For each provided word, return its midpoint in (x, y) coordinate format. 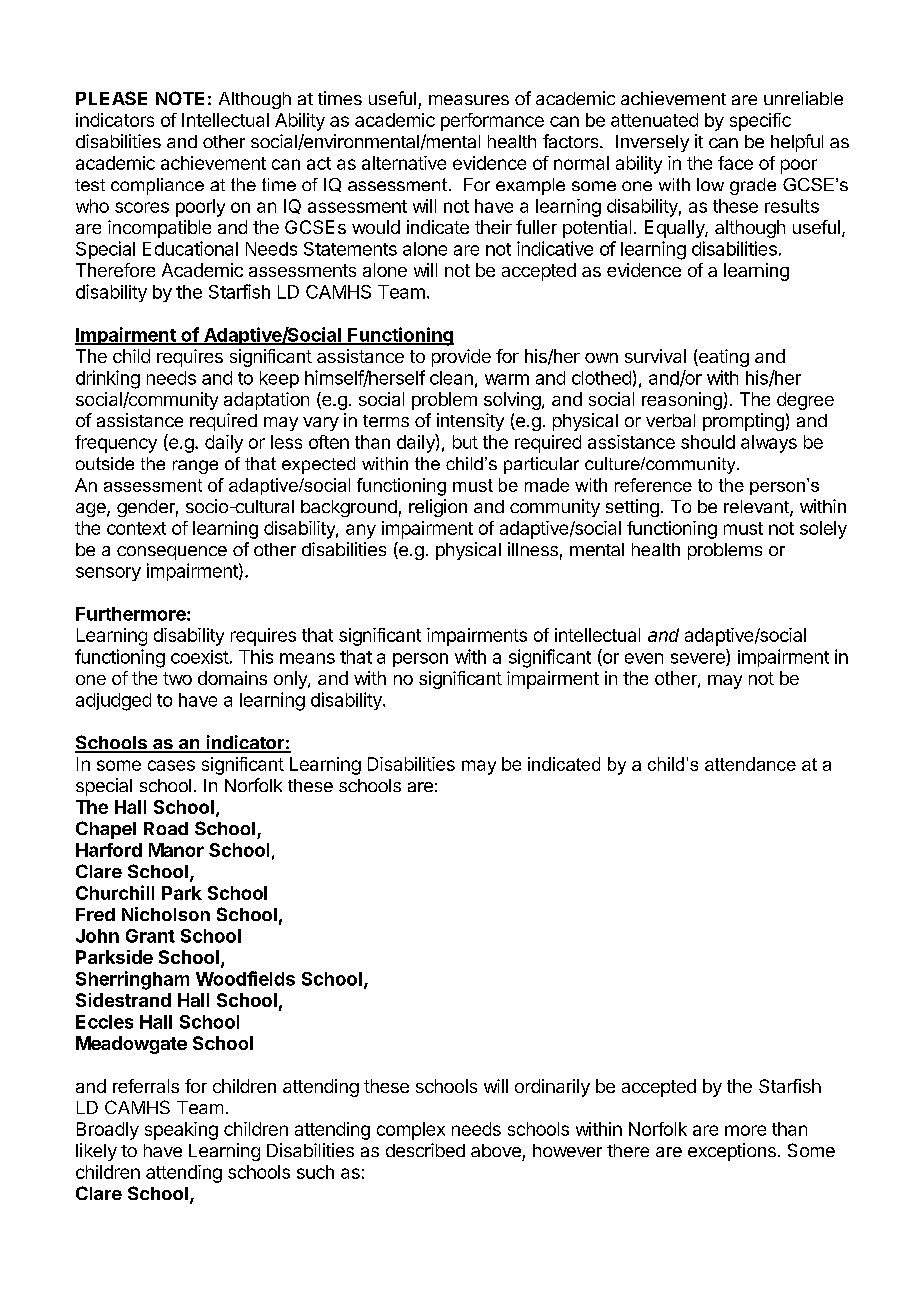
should (708, 442)
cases (171, 765)
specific (760, 122)
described (425, 1150)
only (291, 680)
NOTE (180, 98)
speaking (181, 1131)
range (195, 467)
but (465, 442)
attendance (750, 764)
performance (492, 122)
